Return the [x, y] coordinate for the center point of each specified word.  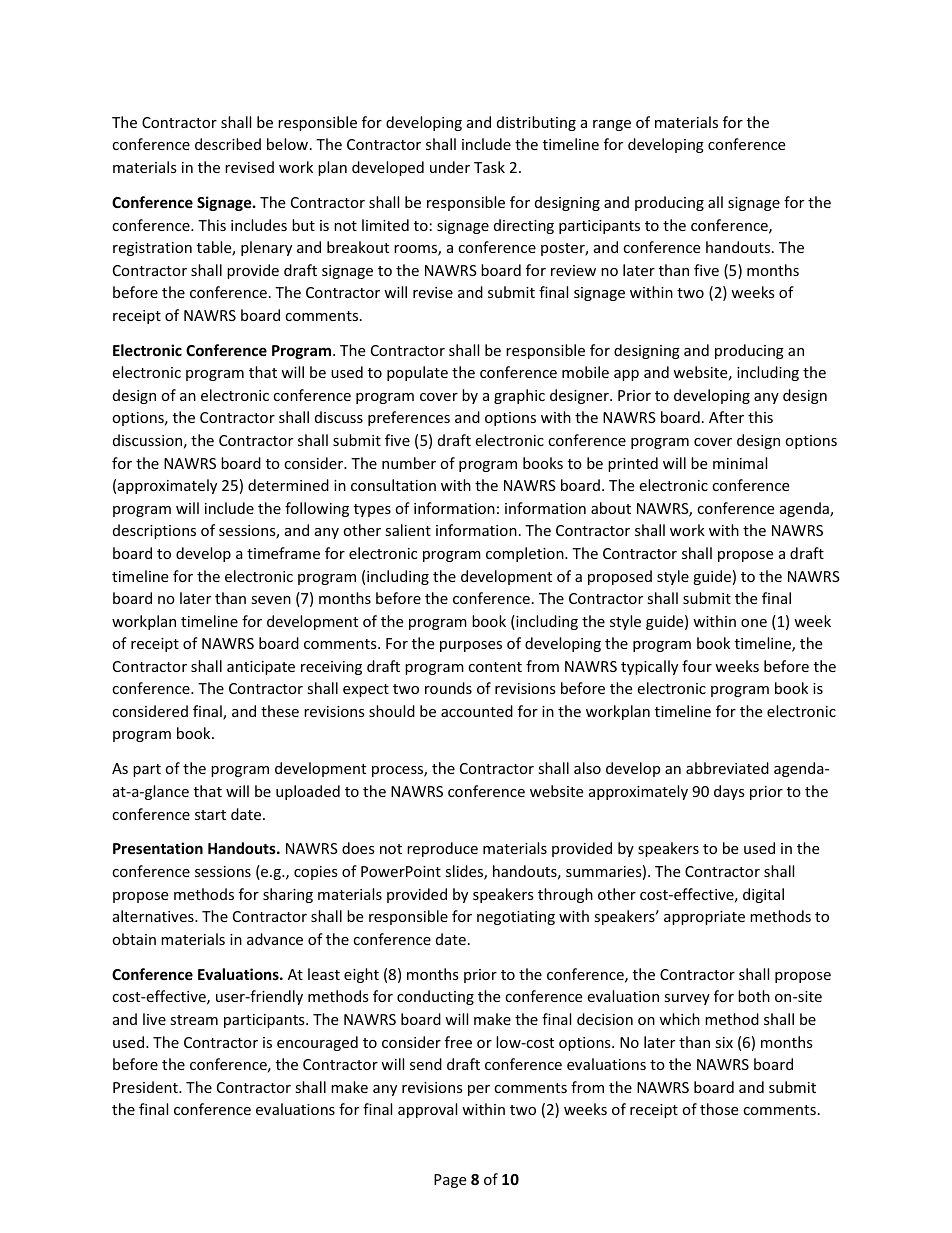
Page [450, 1181]
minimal [740, 463]
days [729, 792]
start [210, 815]
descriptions [154, 531]
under [450, 167]
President [146, 1087]
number [409, 463]
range [612, 125]
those [719, 1109]
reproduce [442, 849]
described [228, 144]
